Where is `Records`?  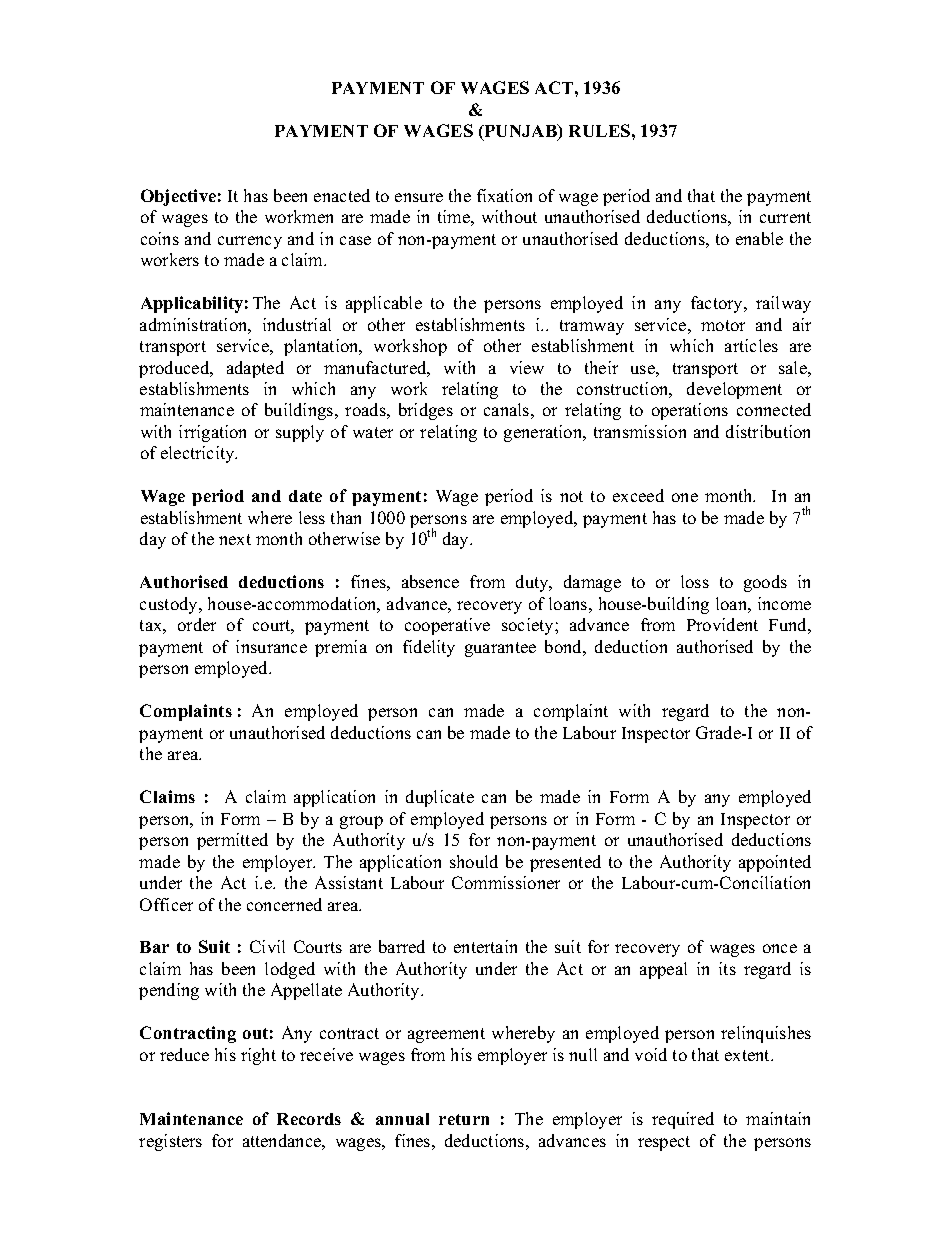
Records is located at coordinates (309, 1119).
